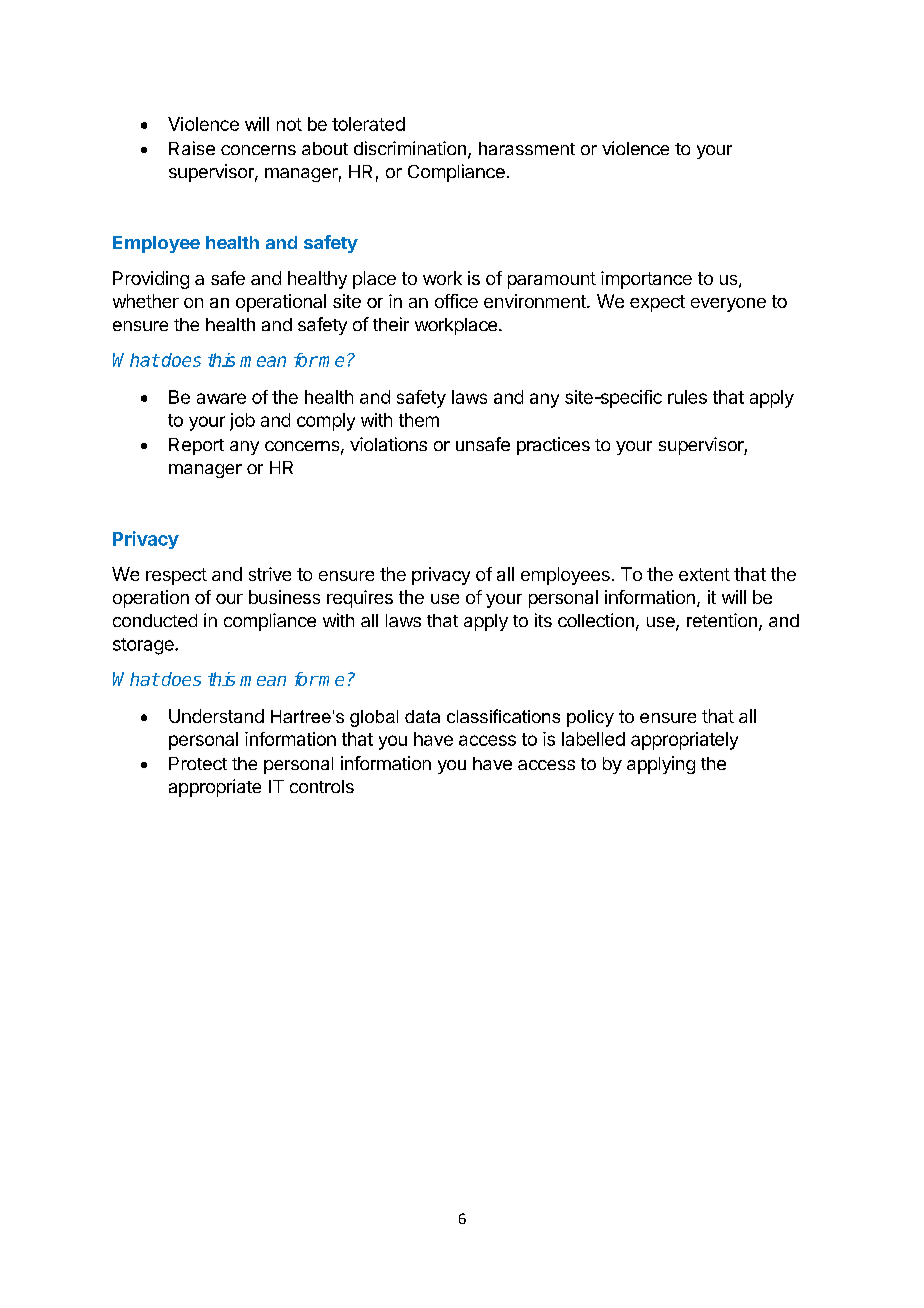  I want to click on Raise, so click(192, 148).
